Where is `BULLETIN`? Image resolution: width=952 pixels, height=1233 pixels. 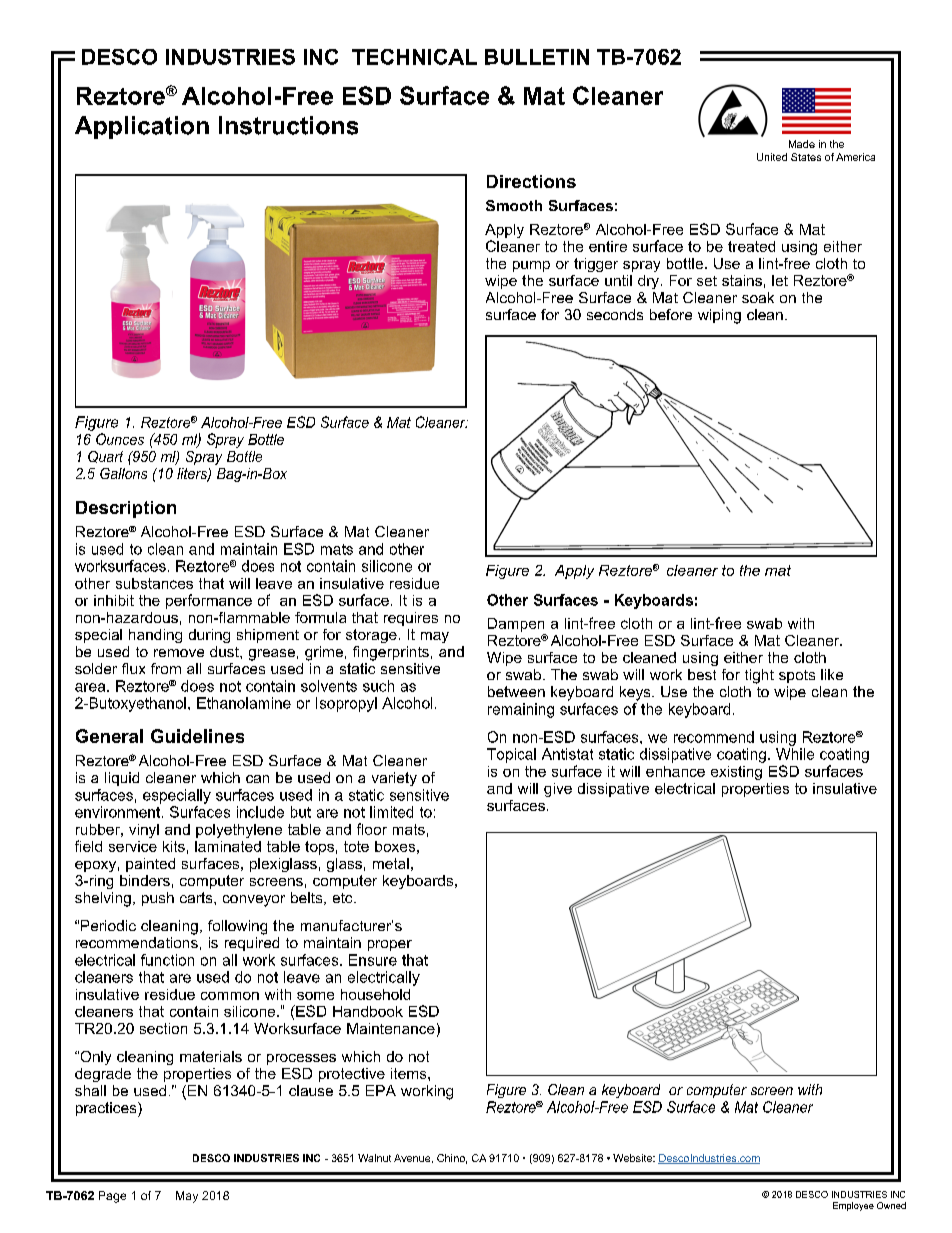
BULLETIN is located at coordinates (537, 57).
